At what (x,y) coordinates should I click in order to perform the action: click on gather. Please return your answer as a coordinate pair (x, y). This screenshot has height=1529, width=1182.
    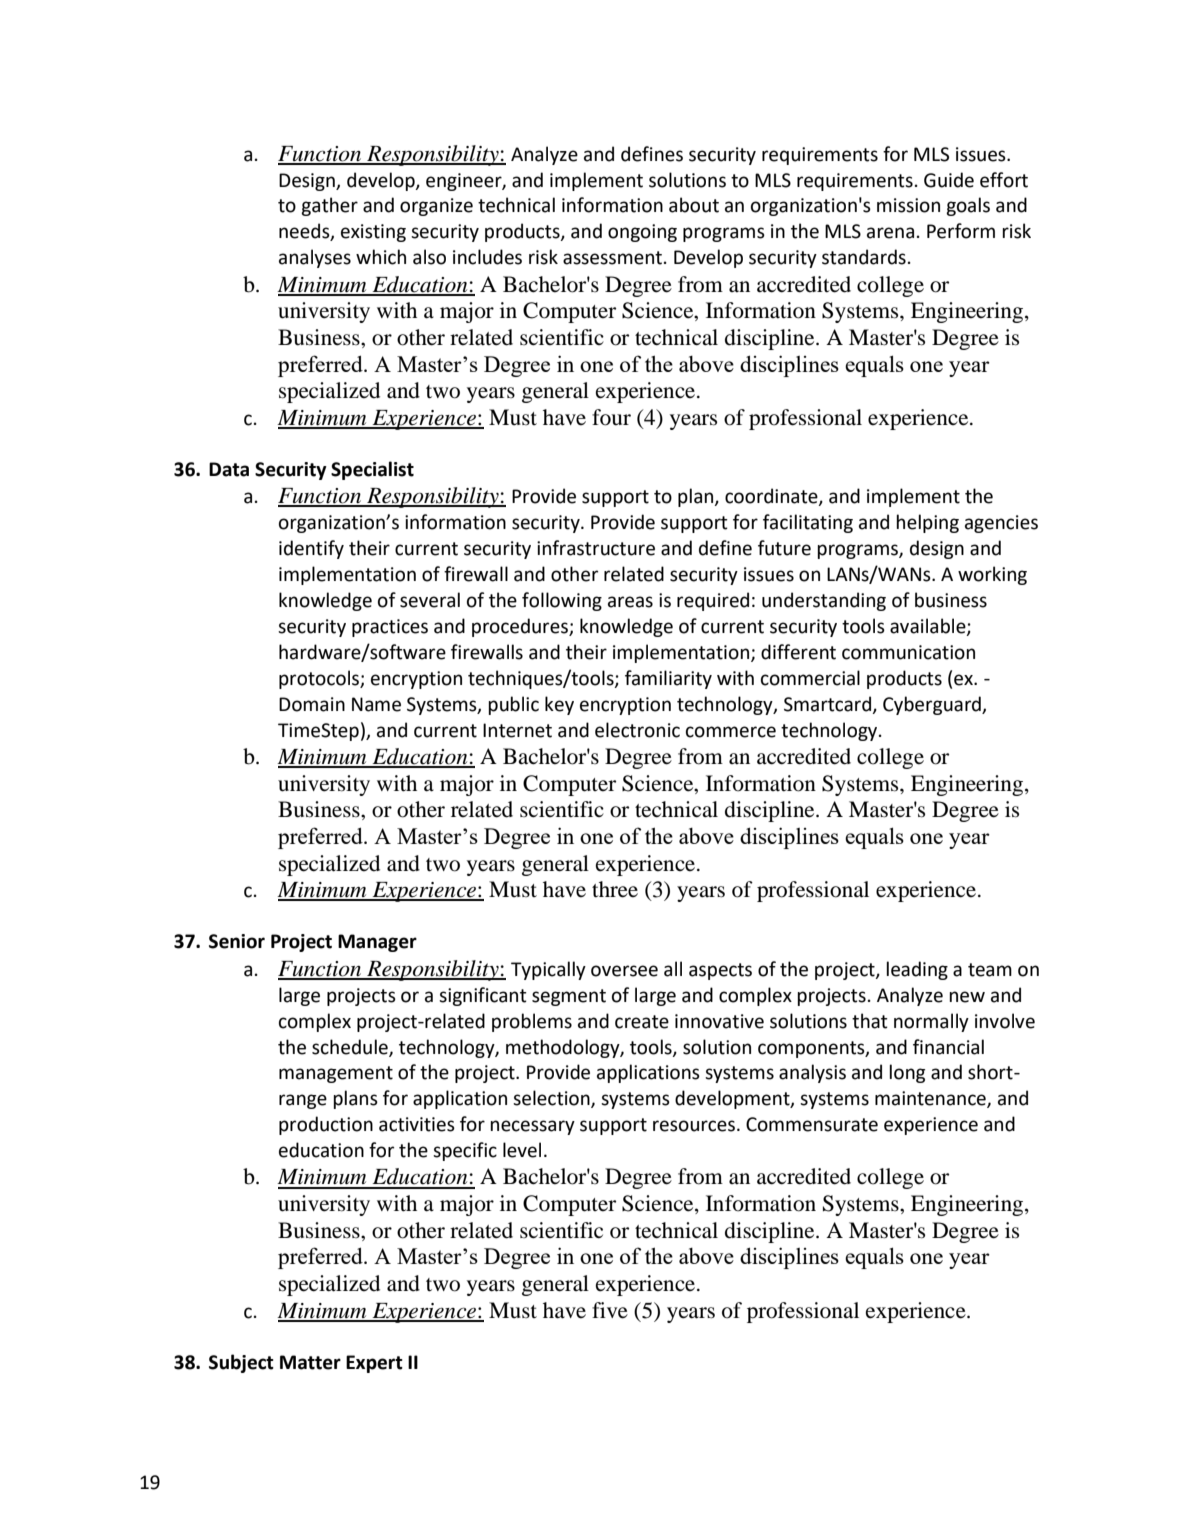
    Looking at the image, I should click on (329, 206).
